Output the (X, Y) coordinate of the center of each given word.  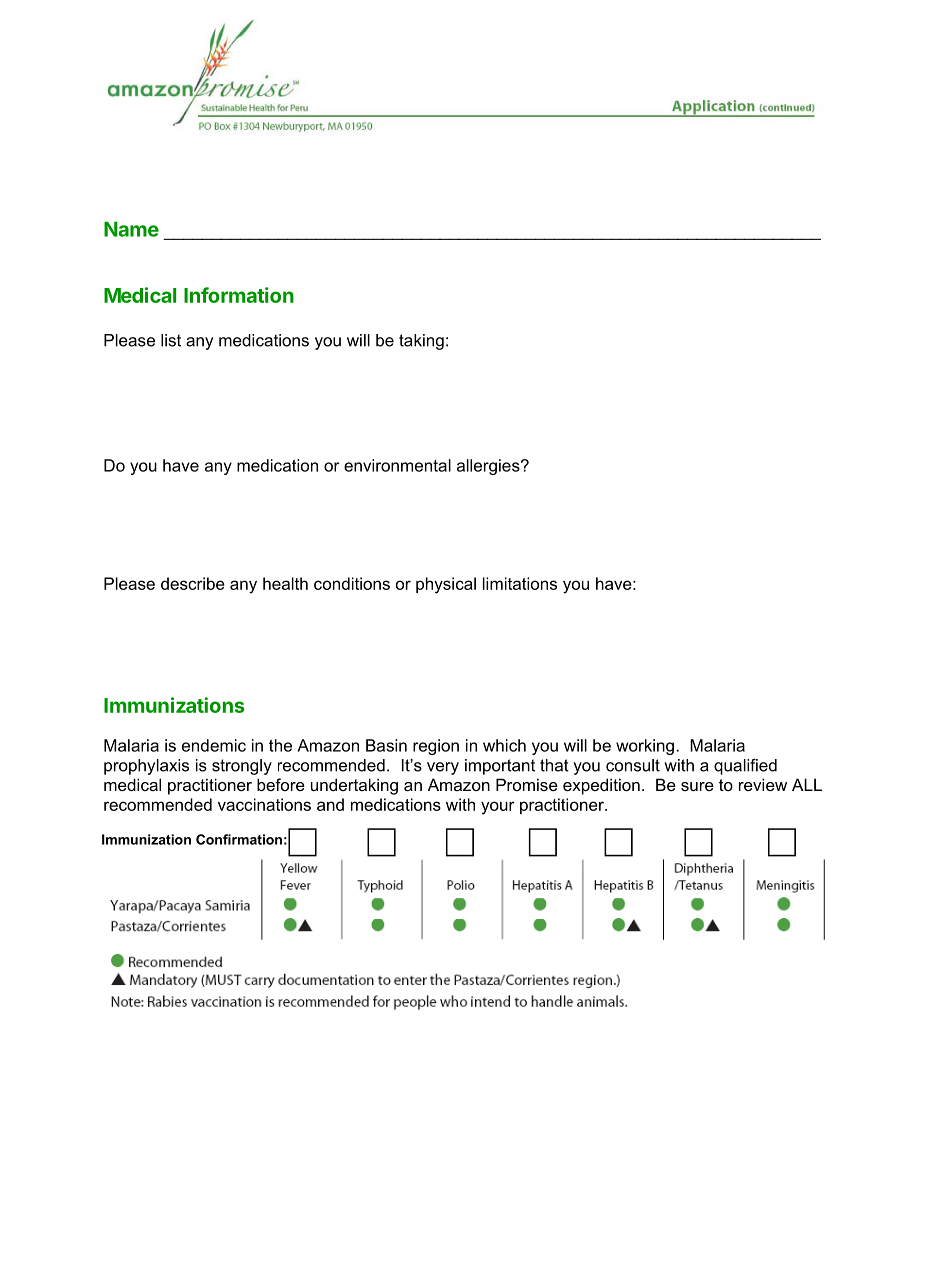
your (498, 808)
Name (131, 229)
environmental (397, 465)
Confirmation (239, 839)
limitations (520, 583)
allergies (489, 467)
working (645, 747)
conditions (352, 583)
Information (239, 295)
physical (446, 585)
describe (193, 583)
